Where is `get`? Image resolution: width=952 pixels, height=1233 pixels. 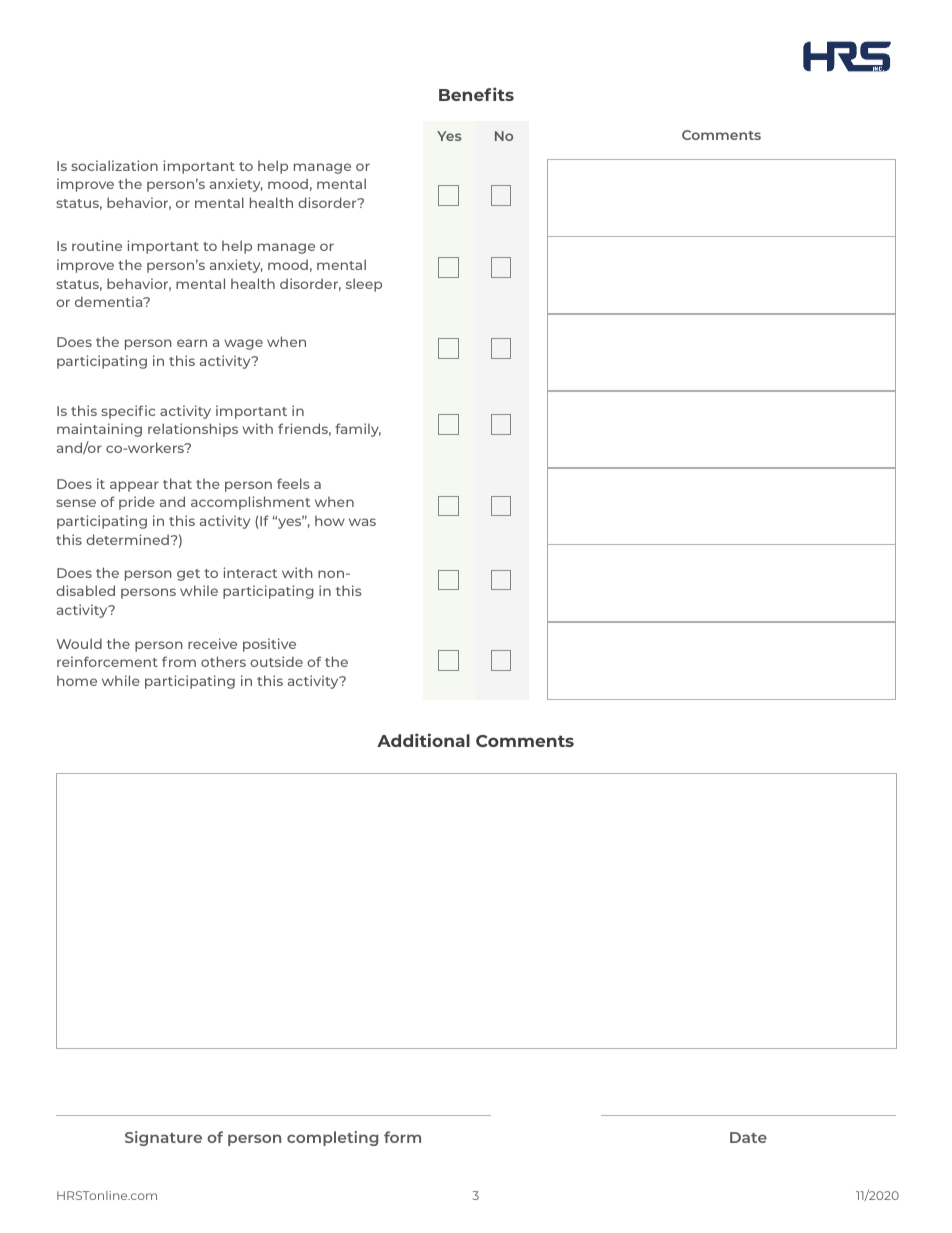 get is located at coordinates (188, 575).
